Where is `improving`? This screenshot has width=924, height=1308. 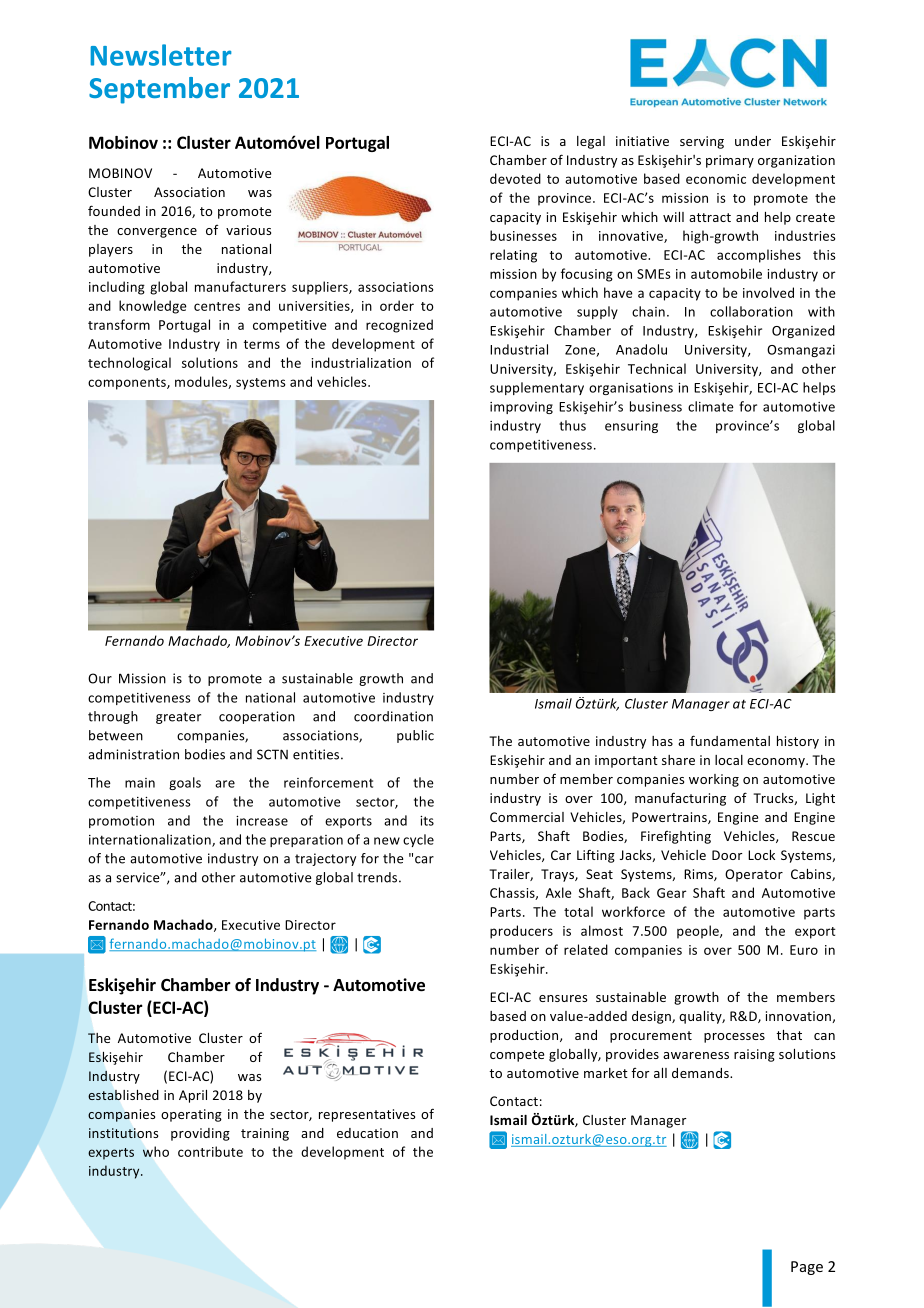 improving is located at coordinates (521, 408).
